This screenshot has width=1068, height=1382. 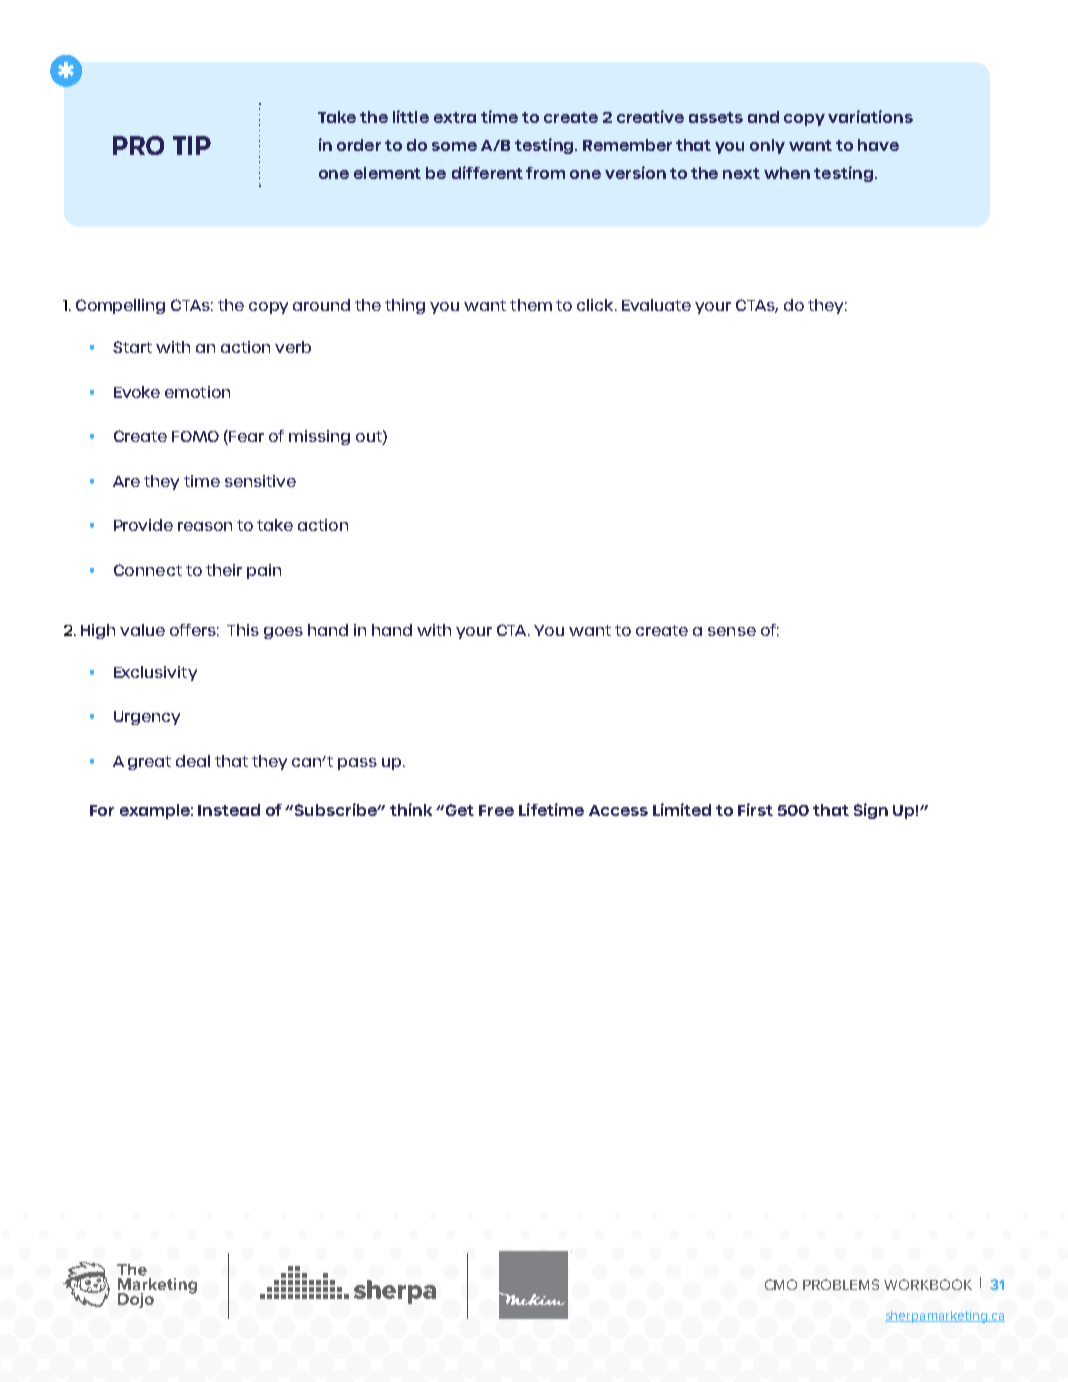 I want to click on have, so click(x=878, y=145).
